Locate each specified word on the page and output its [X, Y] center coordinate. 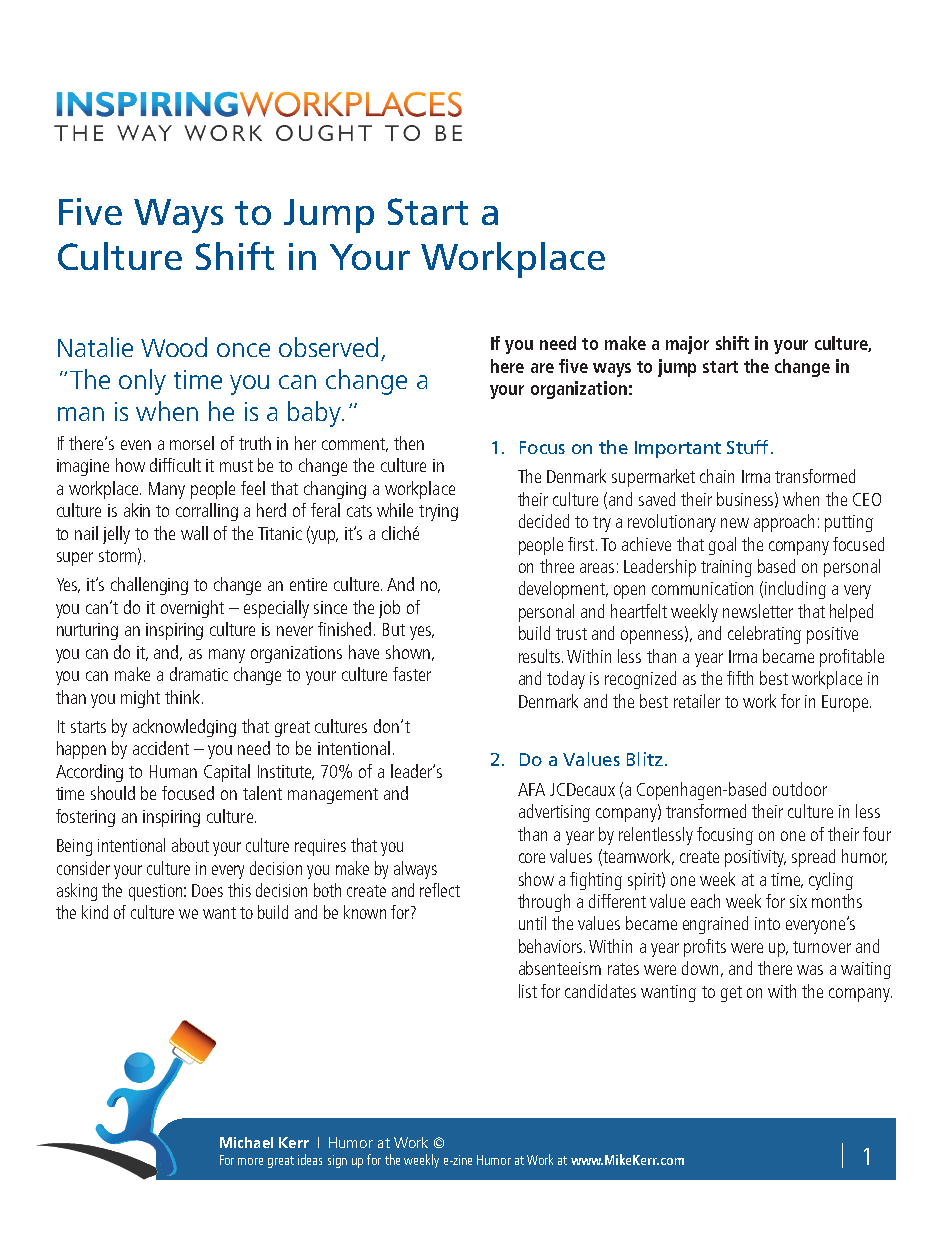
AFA [531, 789]
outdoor [800, 789]
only [142, 382]
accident [161, 748]
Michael [246, 1142]
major [687, 345]
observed [328, 347]
